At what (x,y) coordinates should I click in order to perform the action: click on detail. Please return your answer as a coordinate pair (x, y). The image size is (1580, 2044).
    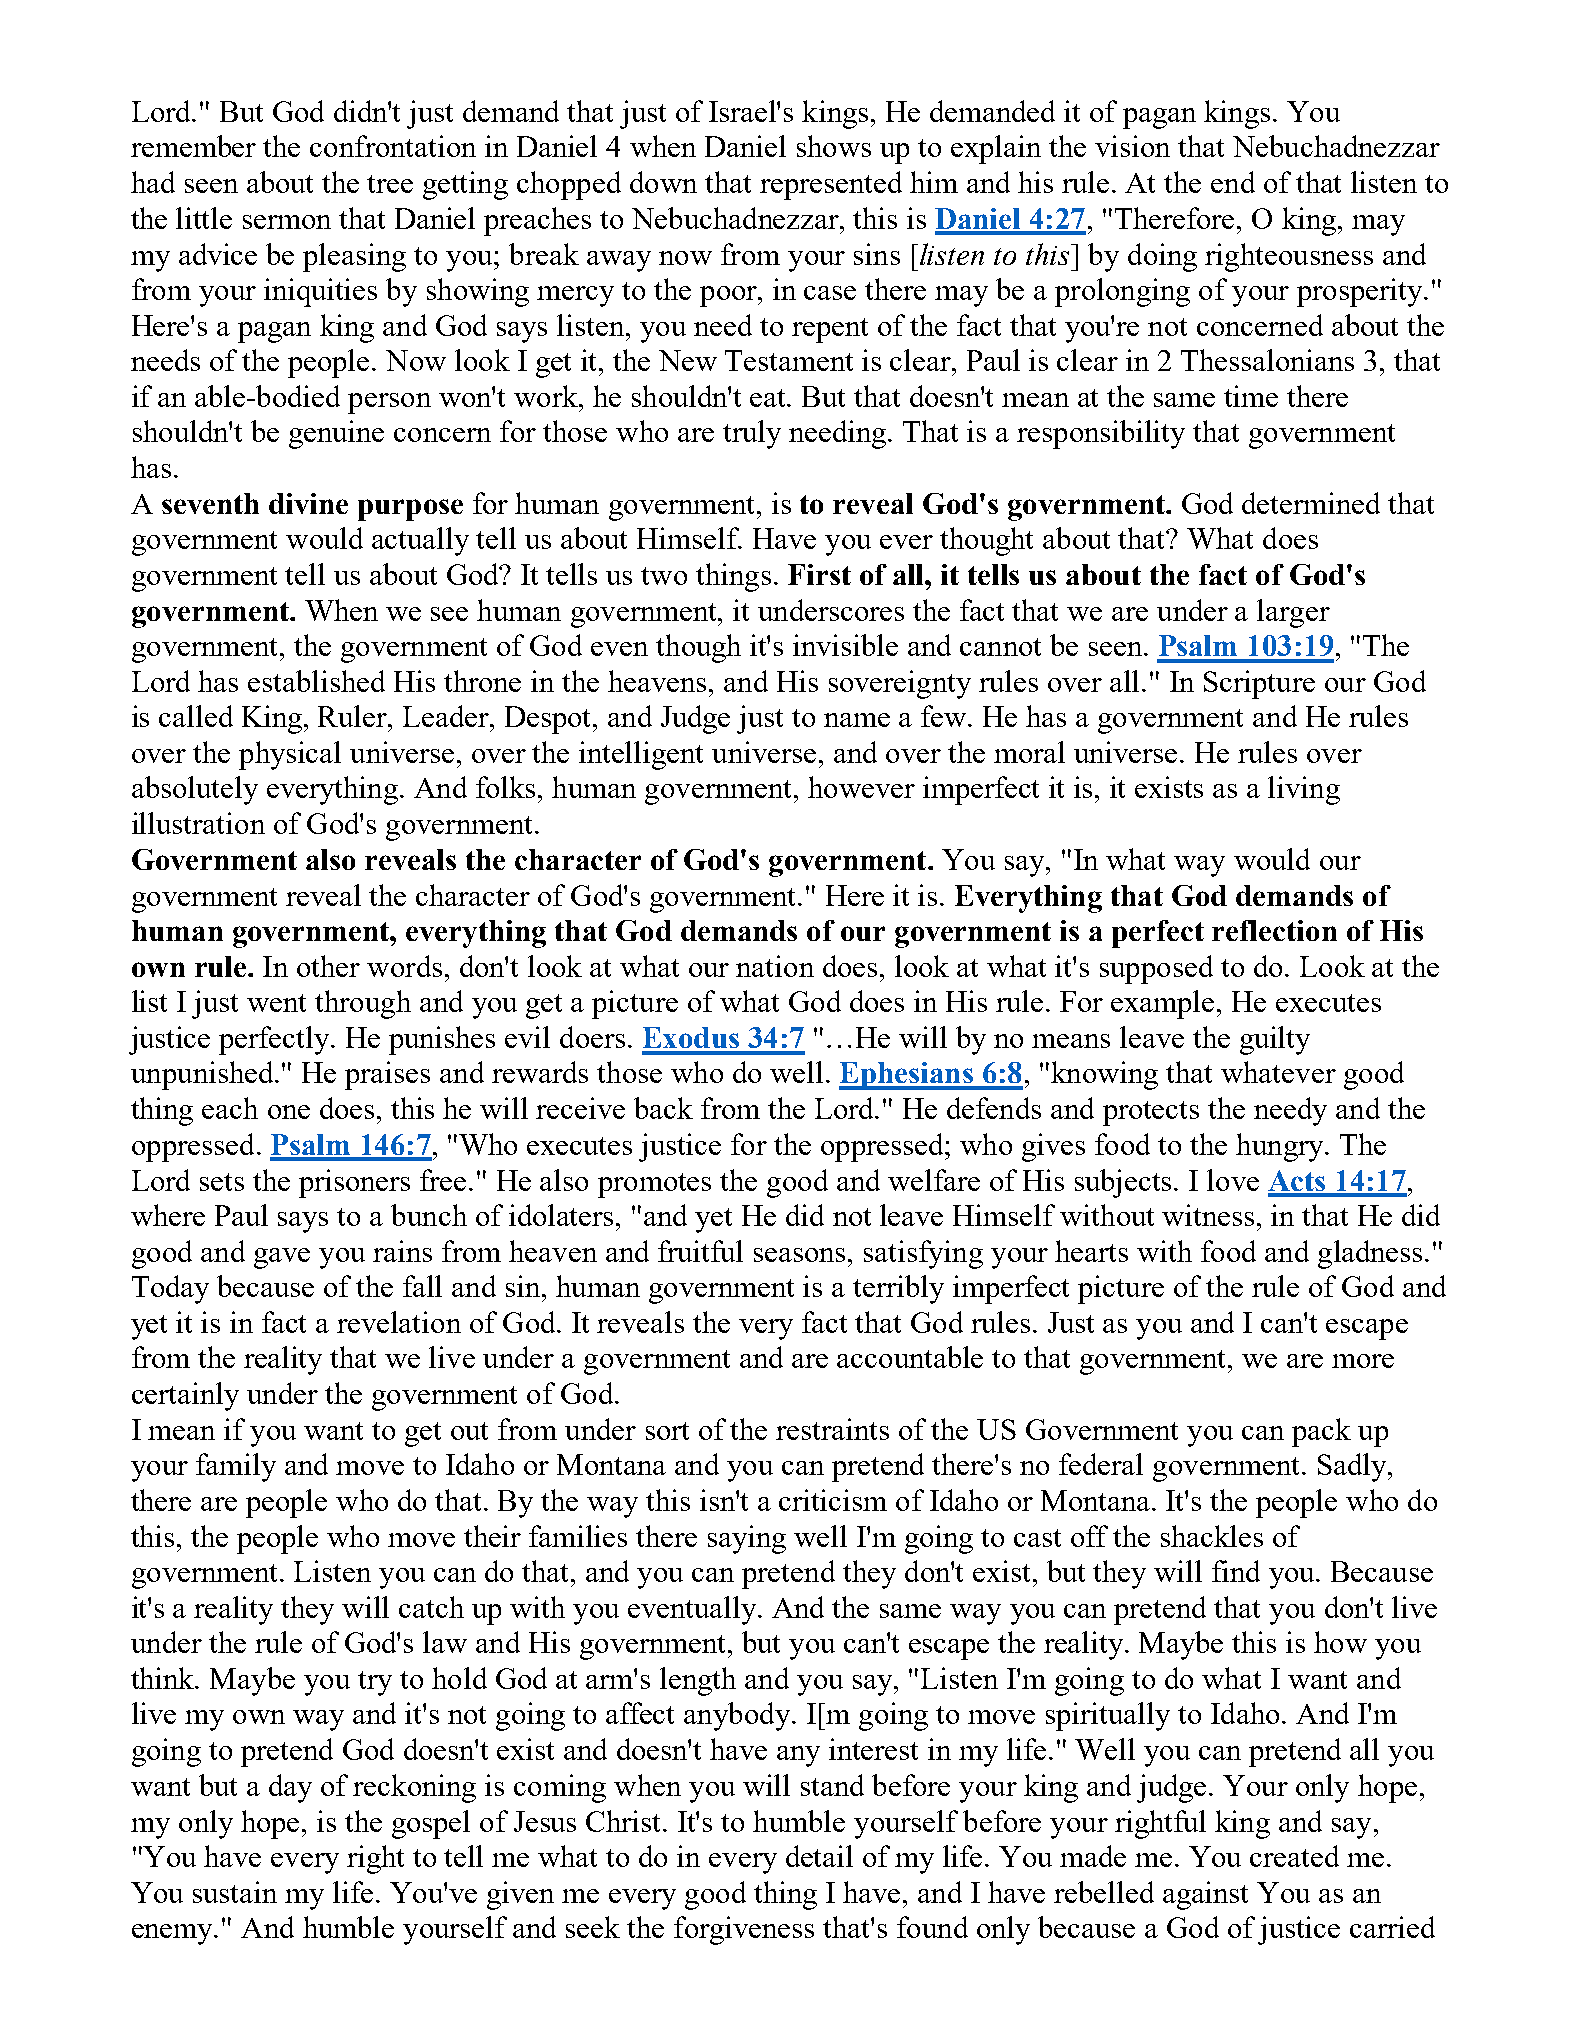
    Looking at the image, I should click on (819, 1856).
